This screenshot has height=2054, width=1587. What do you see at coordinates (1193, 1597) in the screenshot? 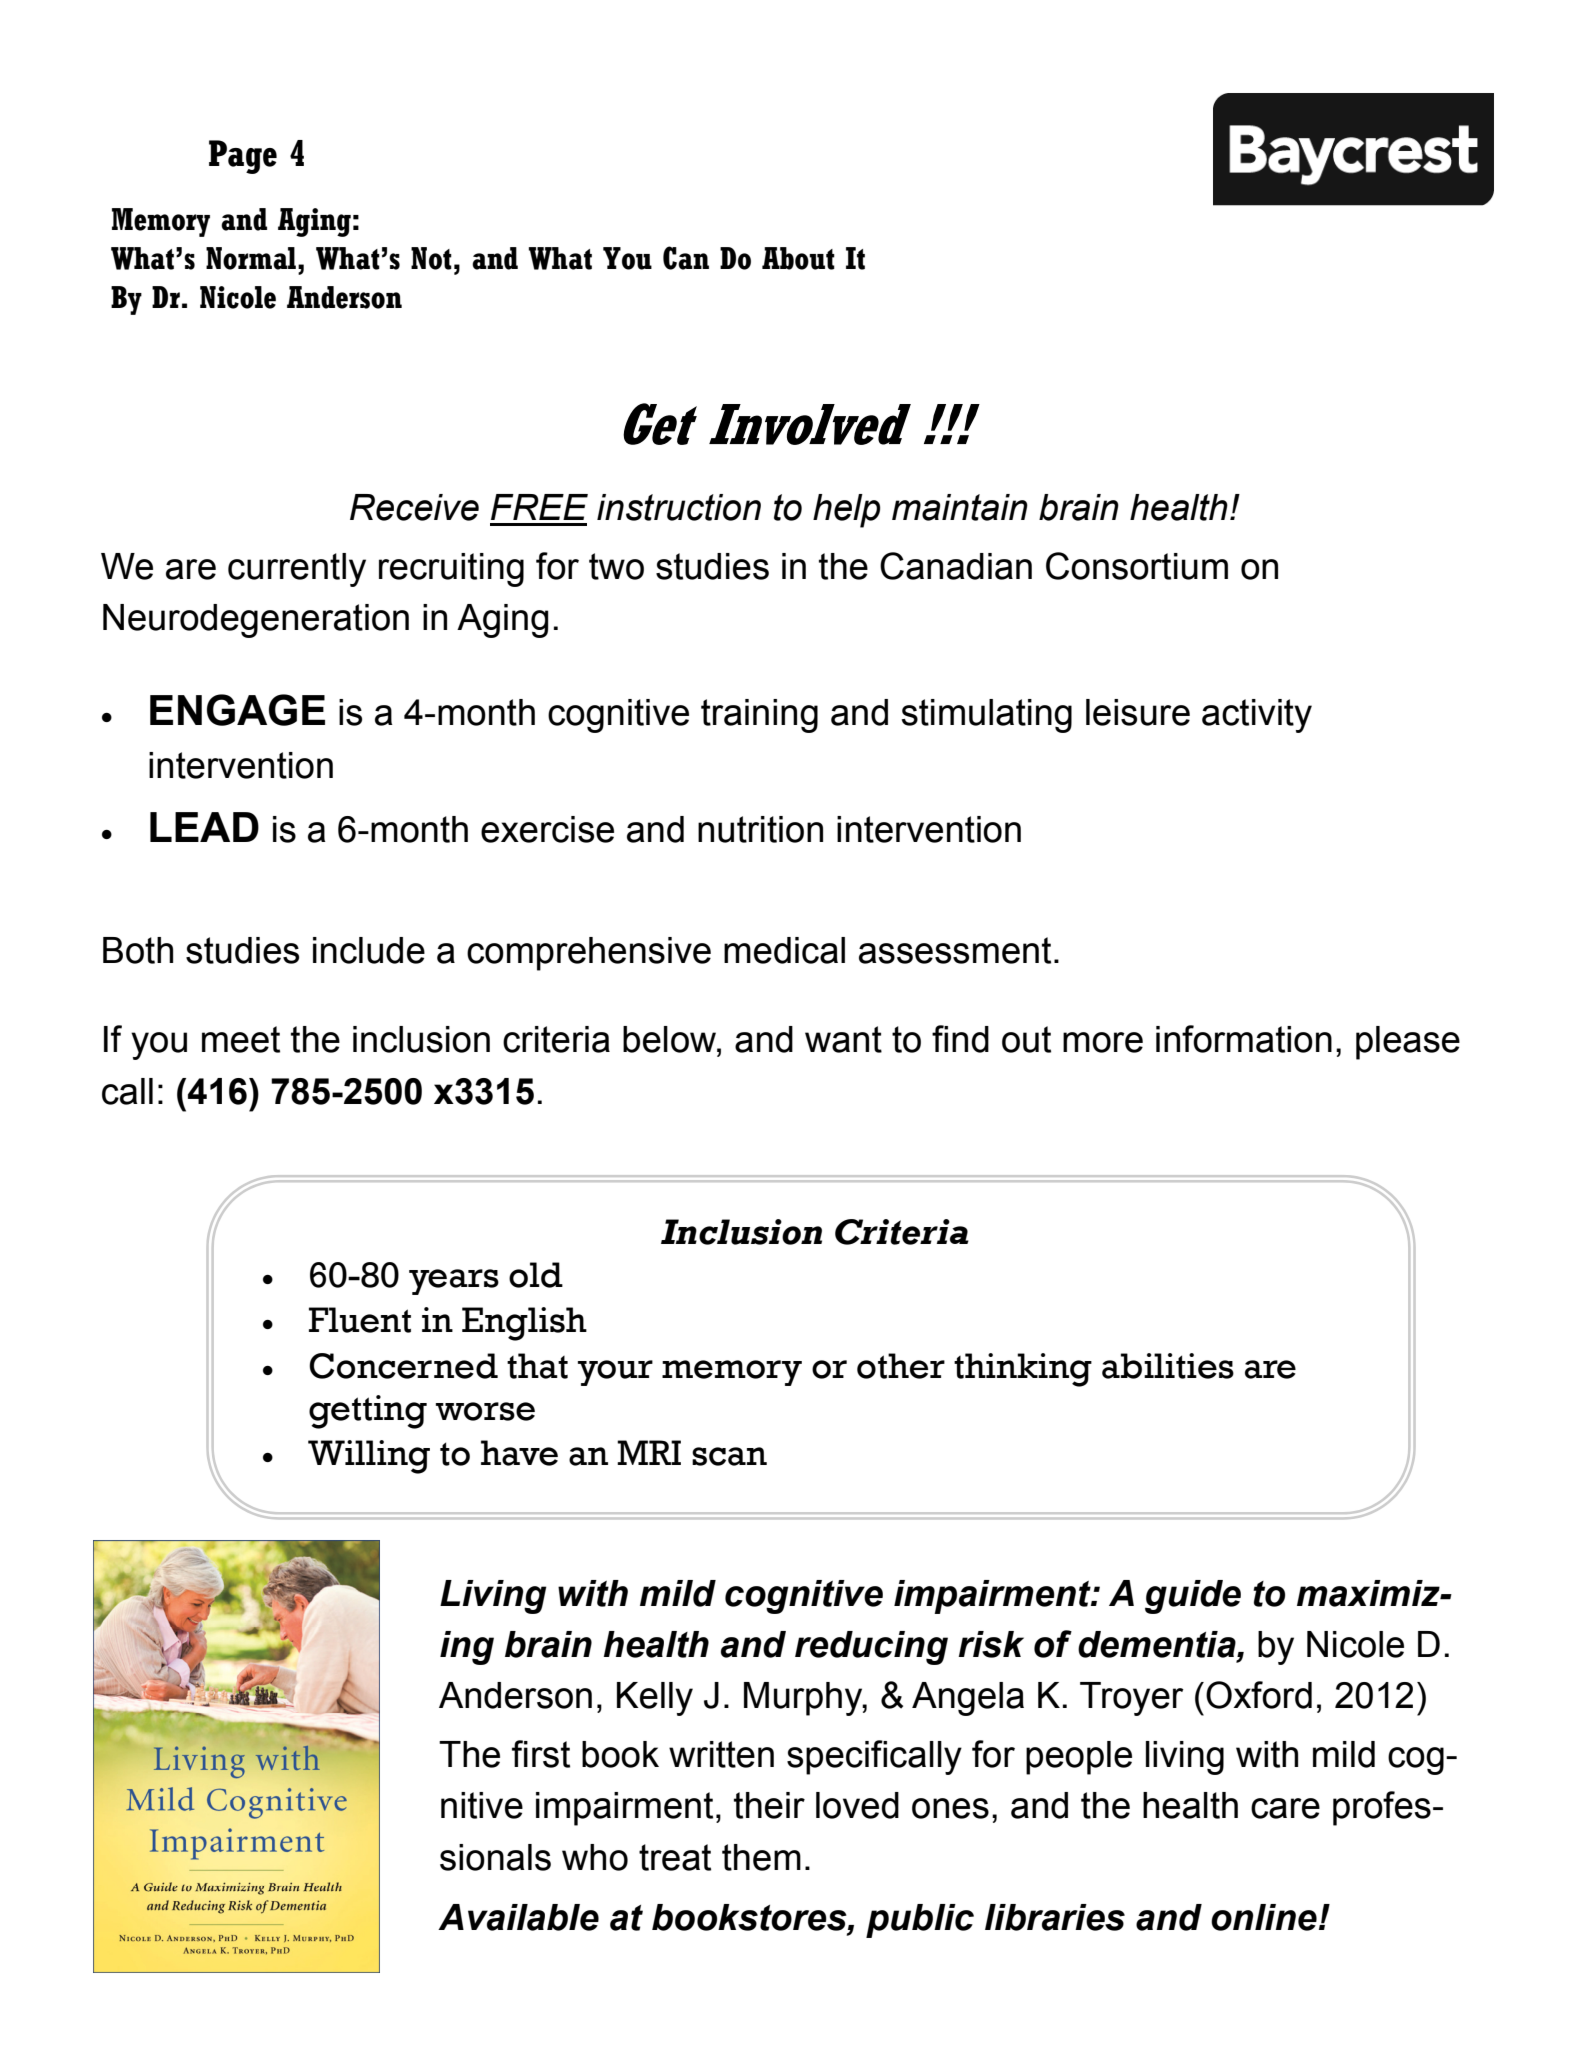
I see `guide` at bounding box center [1193, 1597].
